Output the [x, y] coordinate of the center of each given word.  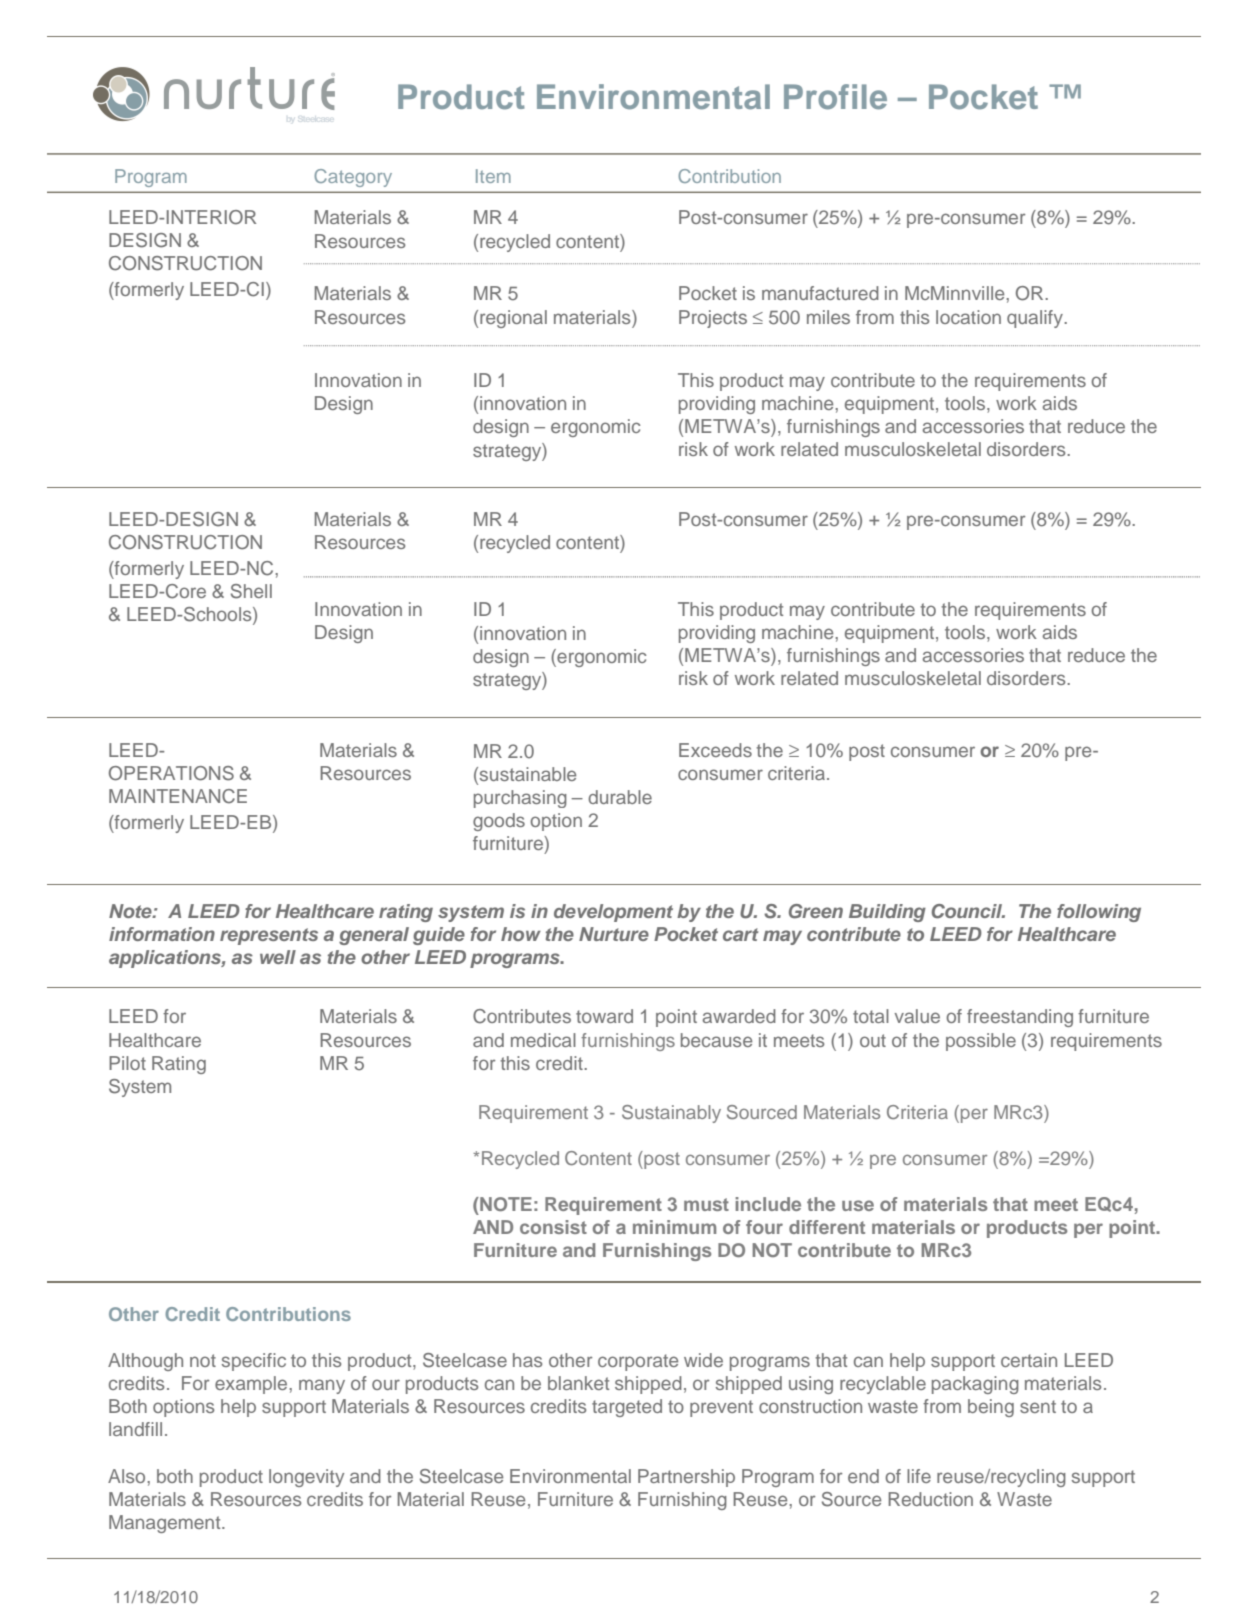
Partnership [686, 1478]
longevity [306, 1478]
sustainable [526, 775]
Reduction [930, 1499]
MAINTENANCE [178, 796]
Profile [835, 97]
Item [493, 176]
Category [353, 178]
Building [887, 913]
